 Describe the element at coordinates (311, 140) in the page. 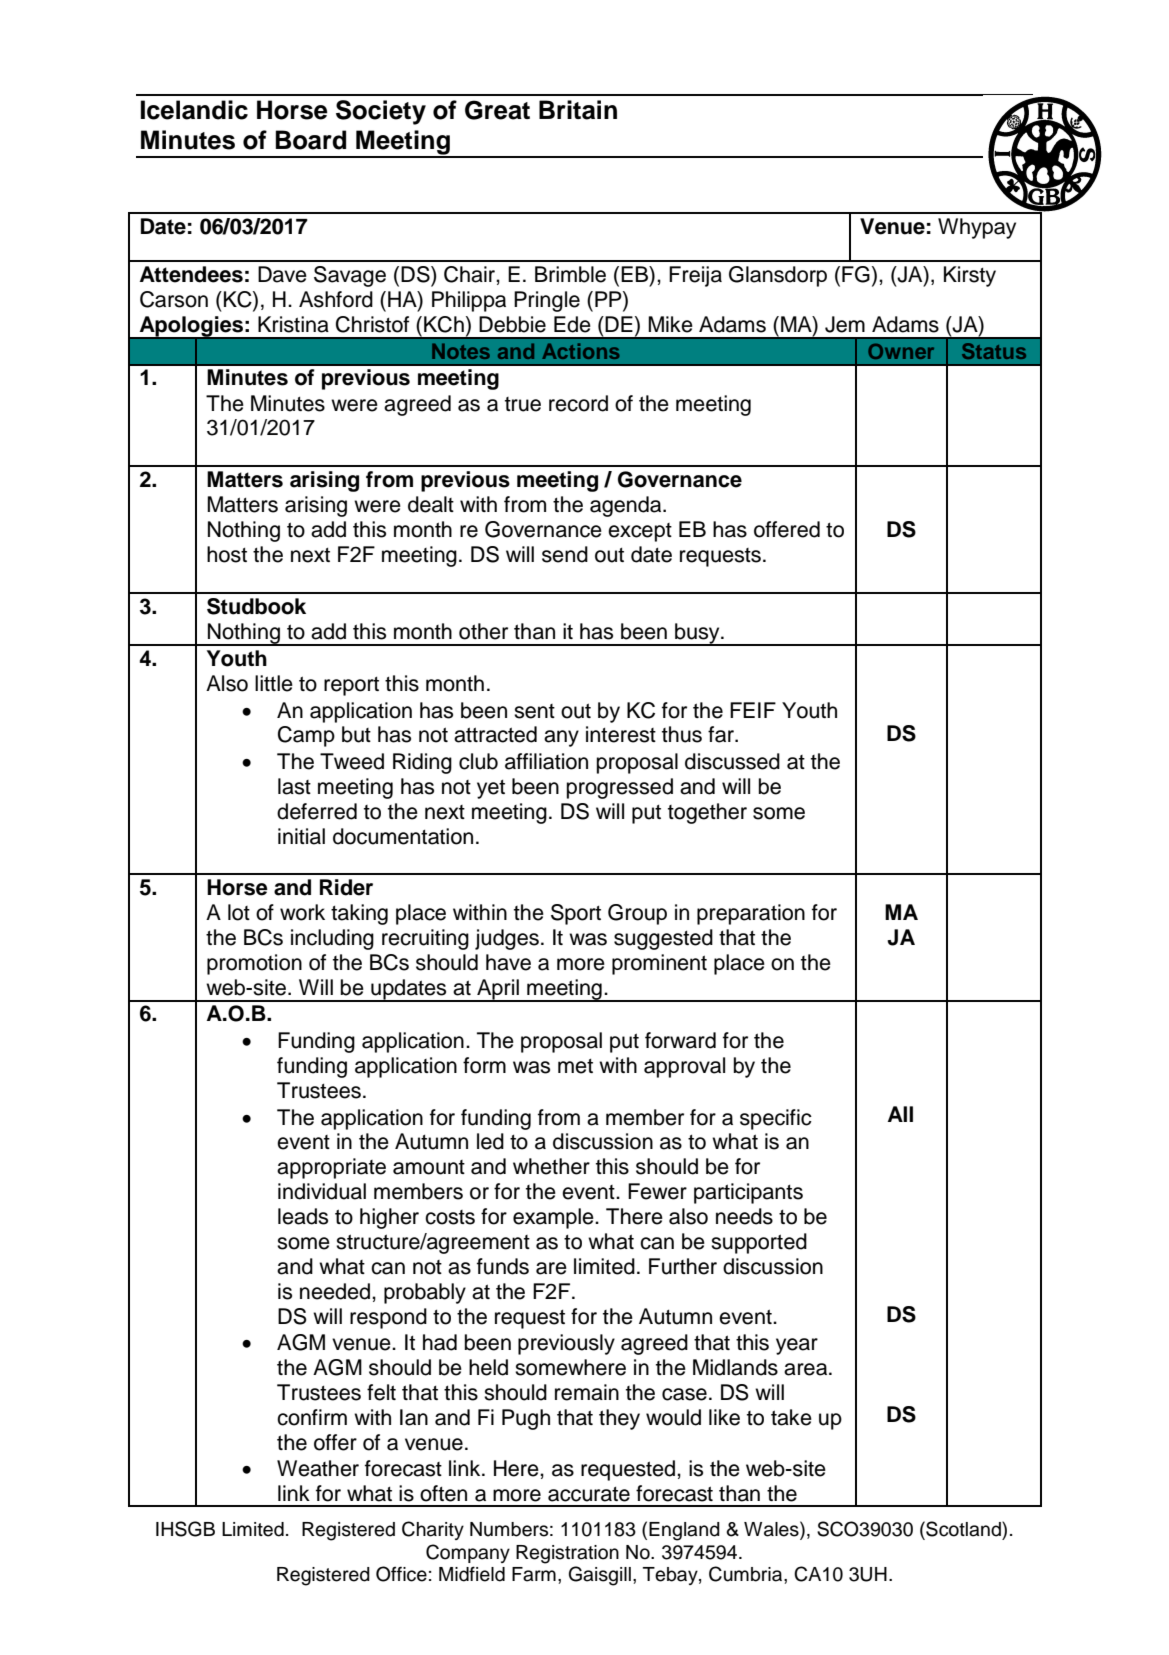

I see `Board` at that location.
